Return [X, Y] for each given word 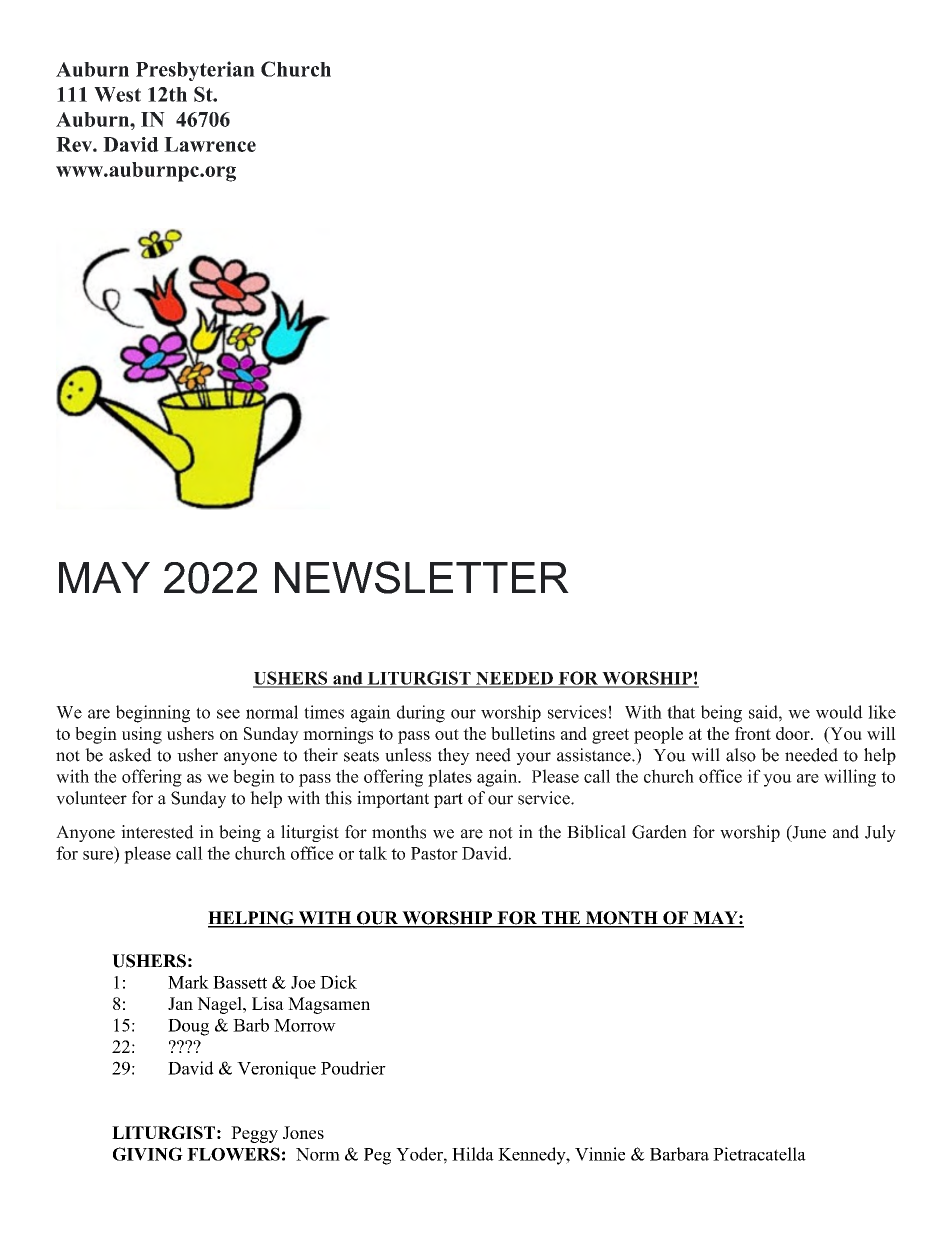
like [882, 712]
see [228, 714]
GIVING [148, 1154]
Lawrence [210, 144]
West [117, 94]
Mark [188, 982]
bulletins [523, 733]
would [839, 712]
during [421, 714]
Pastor [434, 853]
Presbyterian [195, 71]
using [142, 735]
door [794, 733]
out [447, 734]
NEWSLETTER [422, 577]
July [880, 833]
